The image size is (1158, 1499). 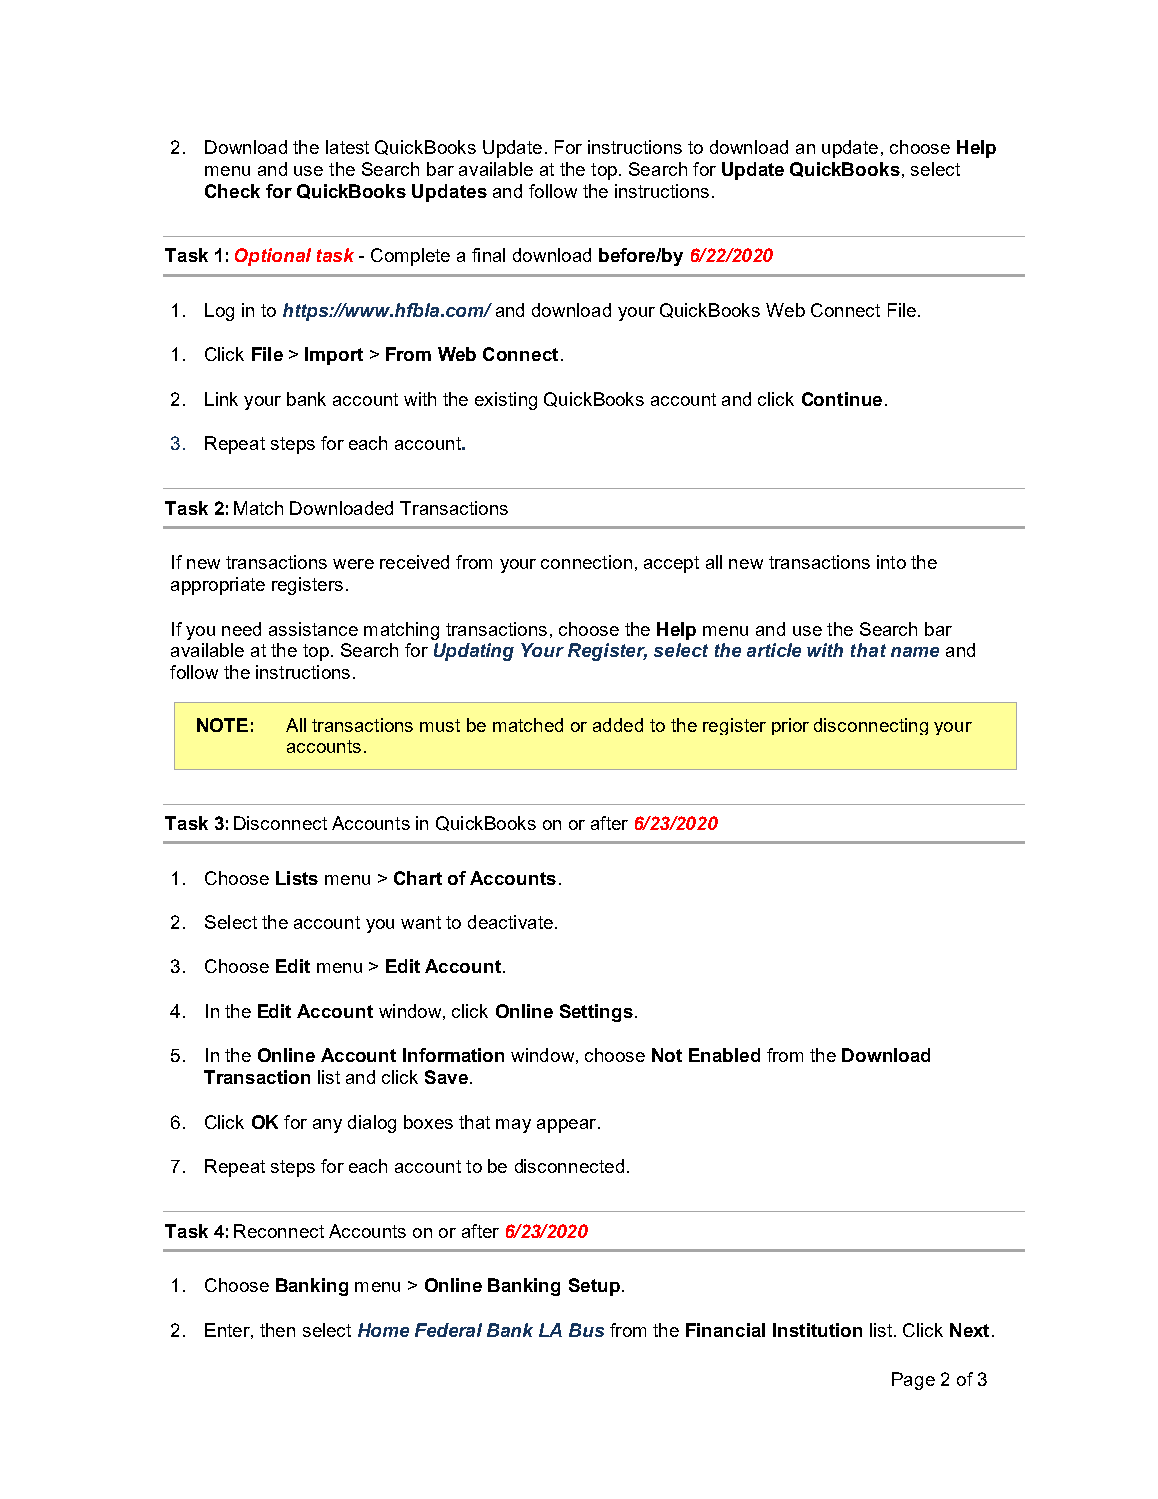 I want to click on NOTE, so click(x=222, y=725).
